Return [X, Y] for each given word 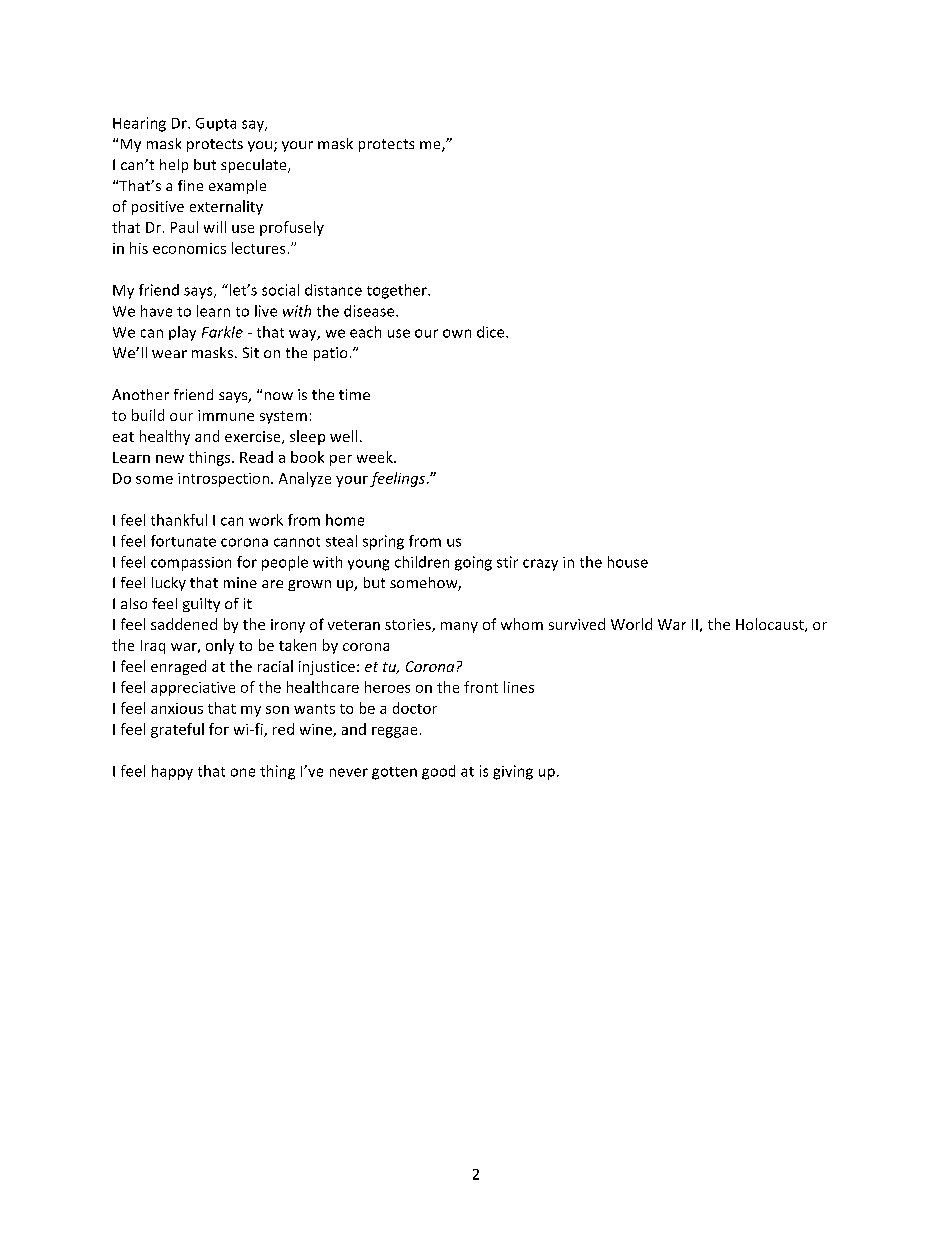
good [438, 772]
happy [172, 772]
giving [513, 772]
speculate [255, 166]
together [398, 291]
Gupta [216, 124]
